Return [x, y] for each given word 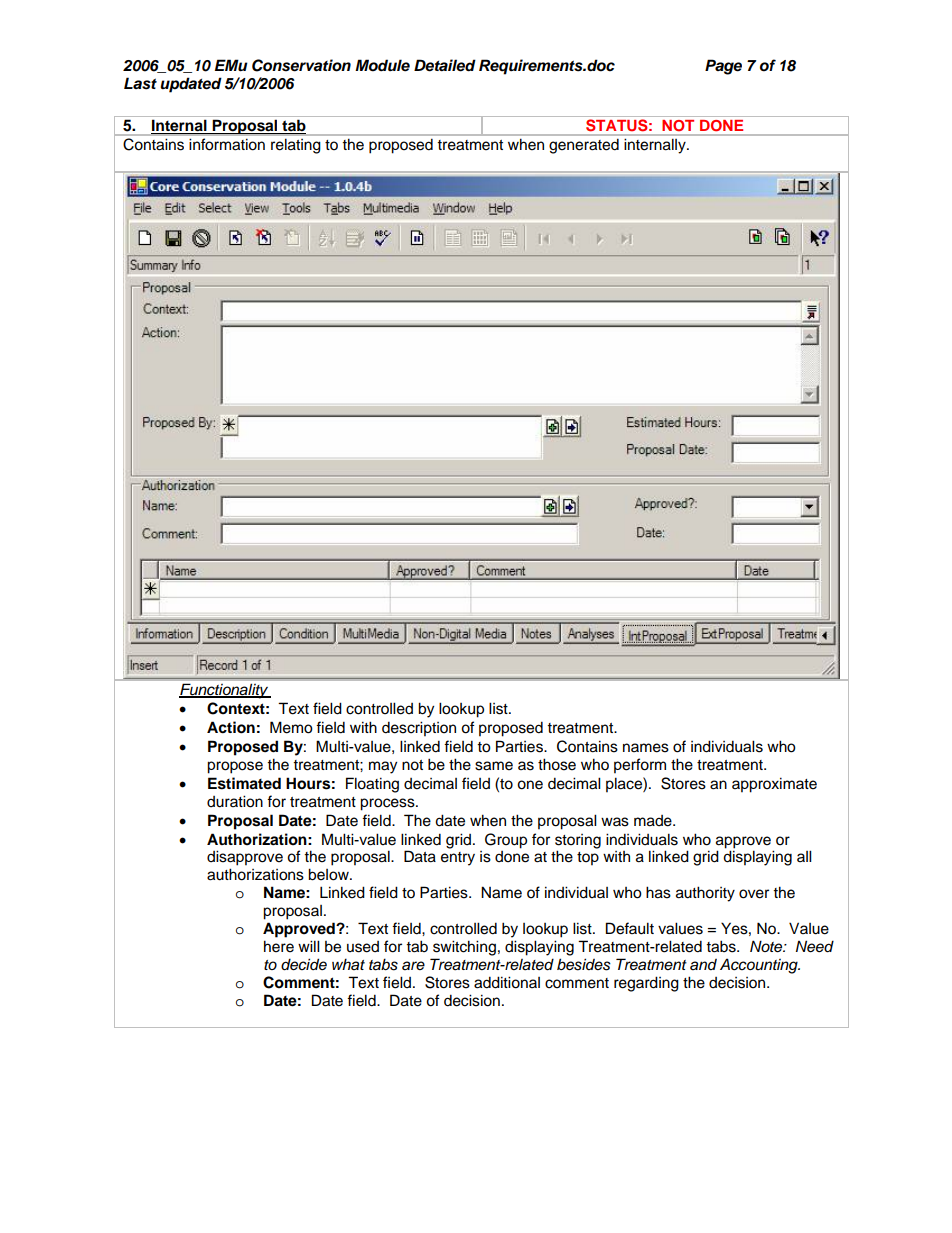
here [279, 946]
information [227, 144]
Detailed [445, 65]
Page [723, 67]
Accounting [760, 966]
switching [464, 948]
